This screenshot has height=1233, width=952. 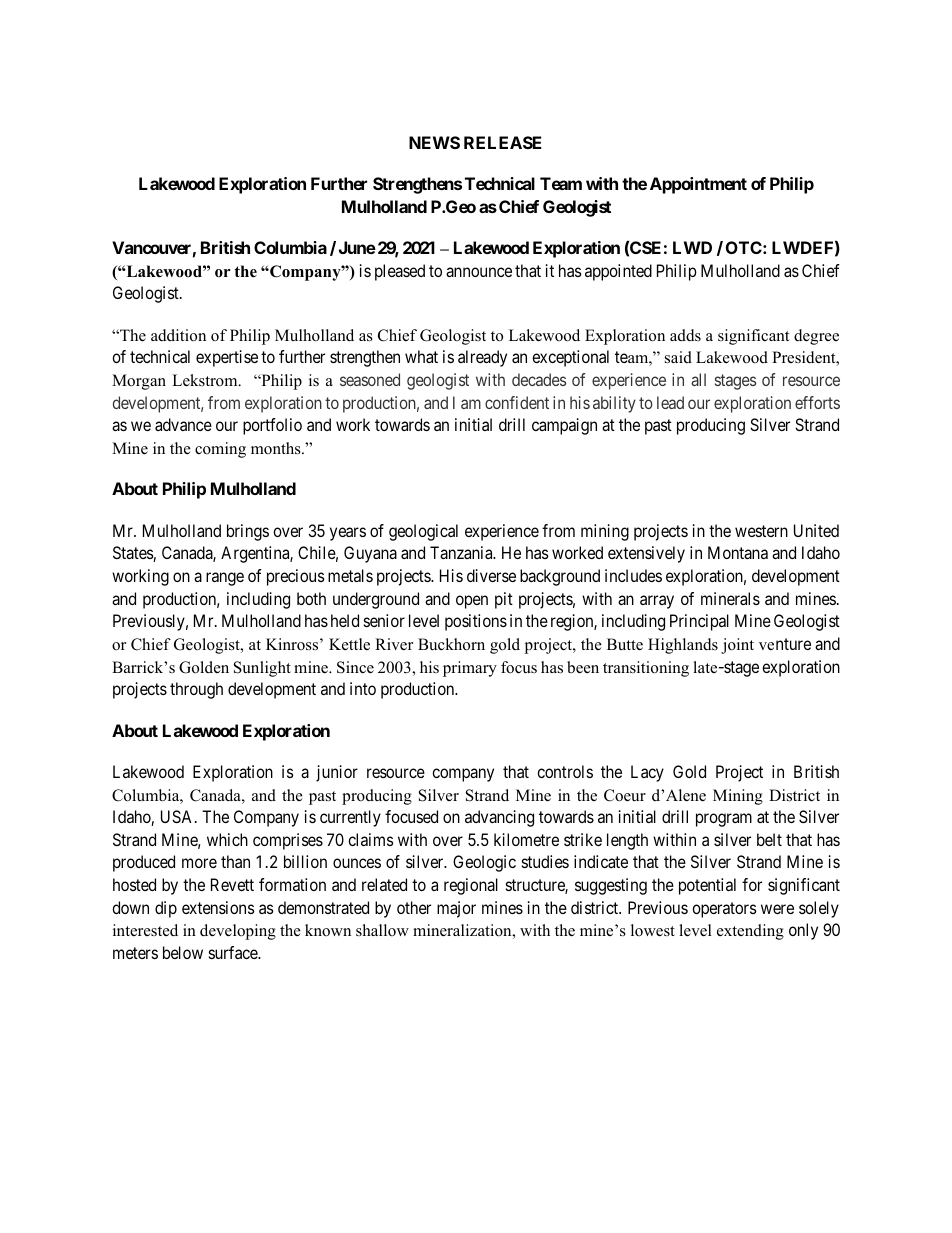 What do you see at coordinates (503, 142) in the screenshot?
I see `RELEASE` at bounding box center [503, 142].
